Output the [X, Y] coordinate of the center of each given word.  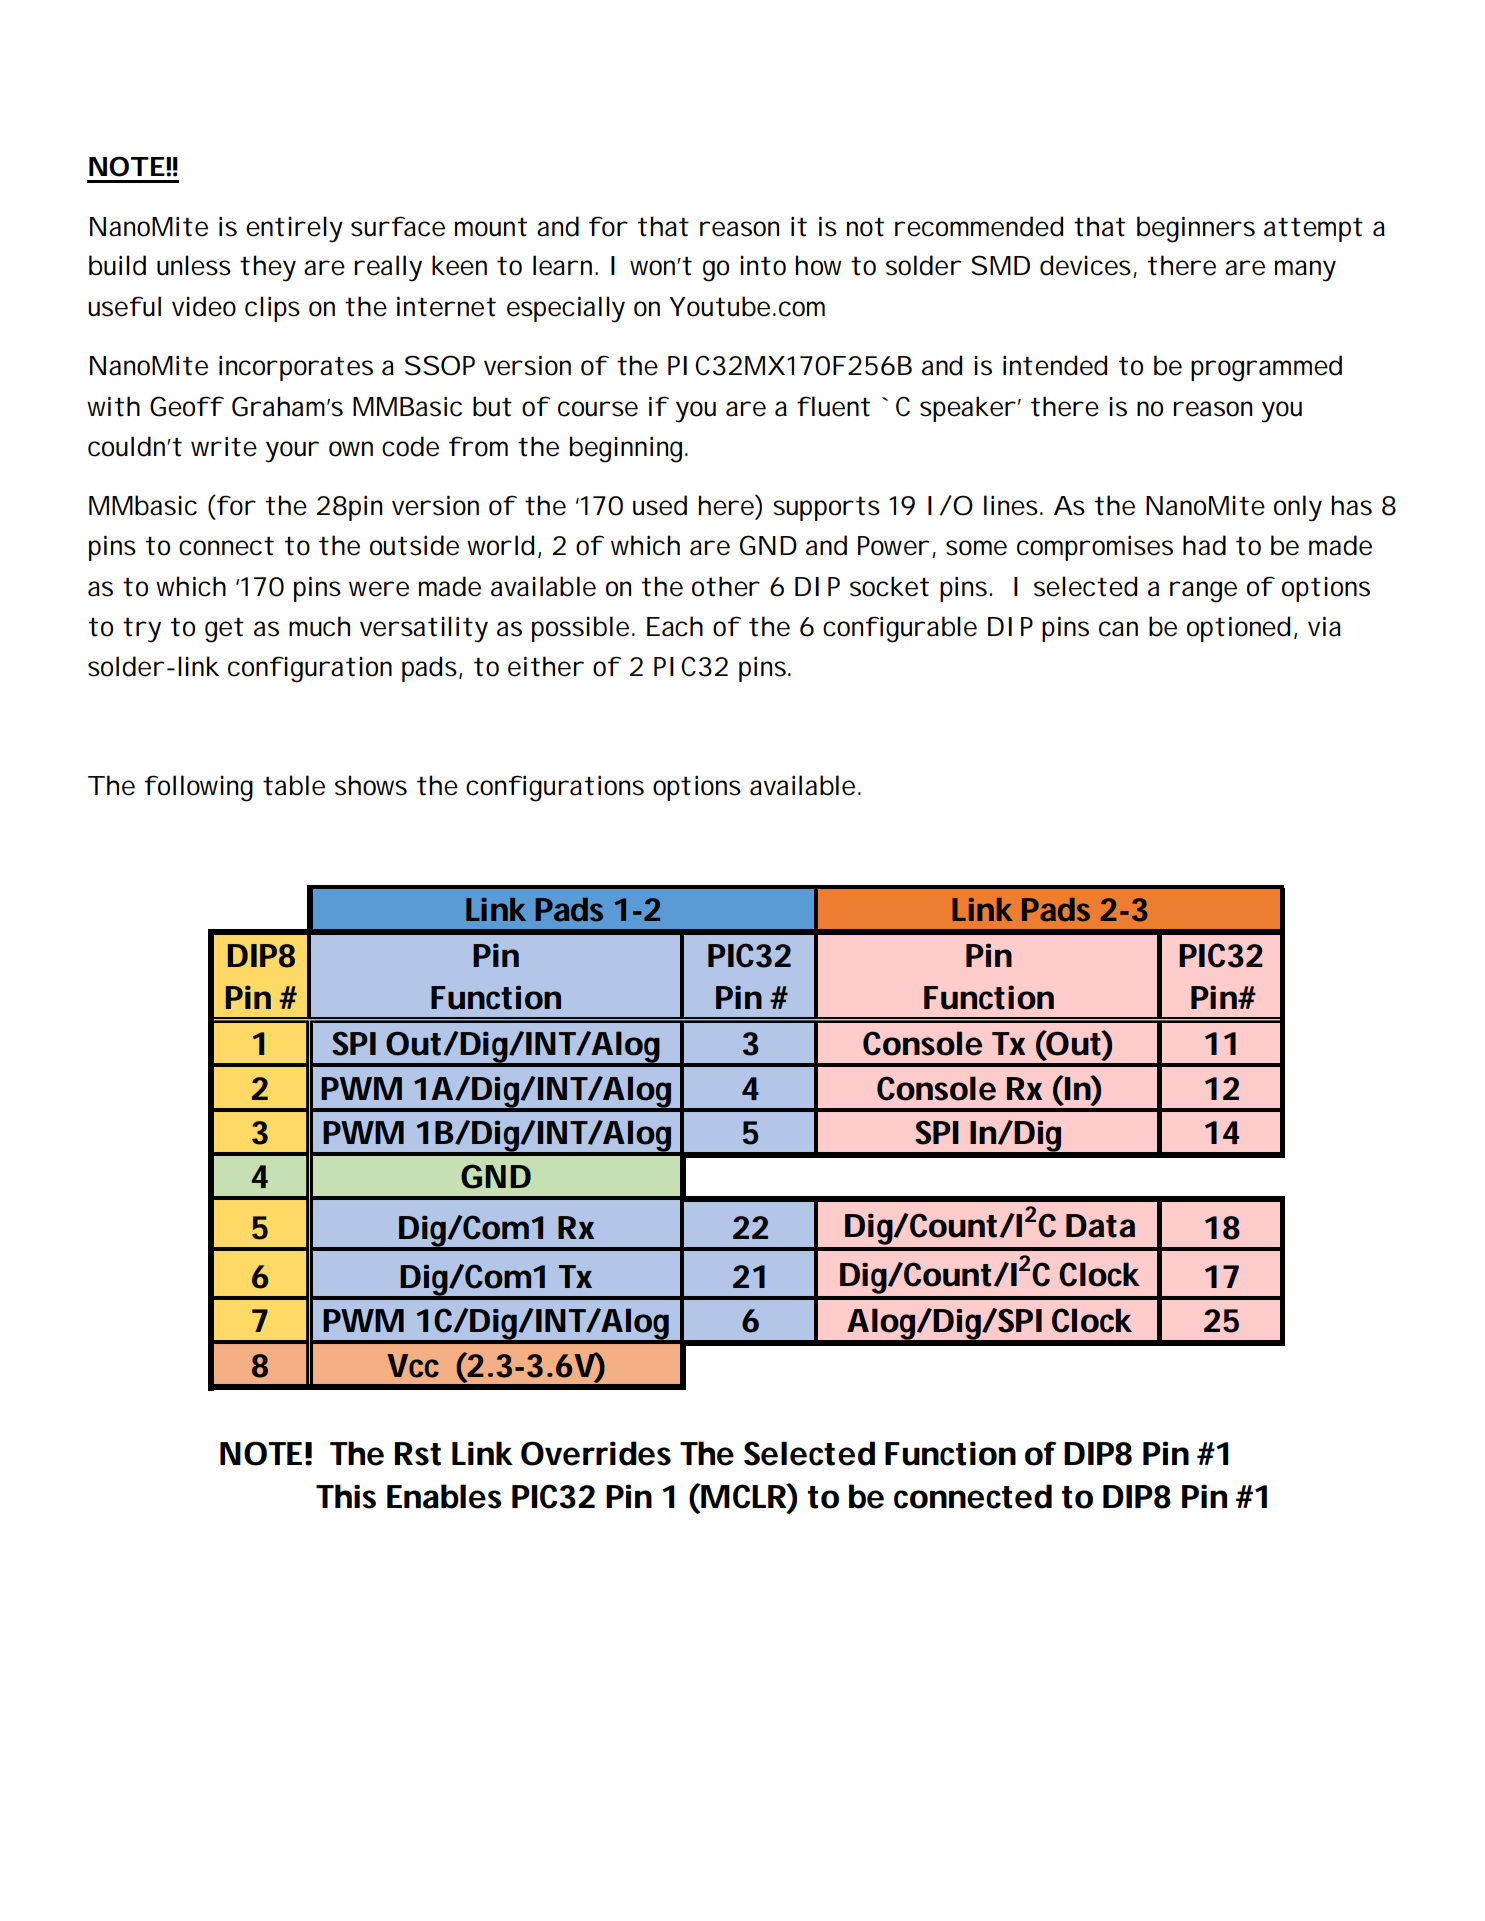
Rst [418, 1454]
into [763, 266]
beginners [1196, 229]
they [268, 268]
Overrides [596, 1453]
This [346, 1496]
